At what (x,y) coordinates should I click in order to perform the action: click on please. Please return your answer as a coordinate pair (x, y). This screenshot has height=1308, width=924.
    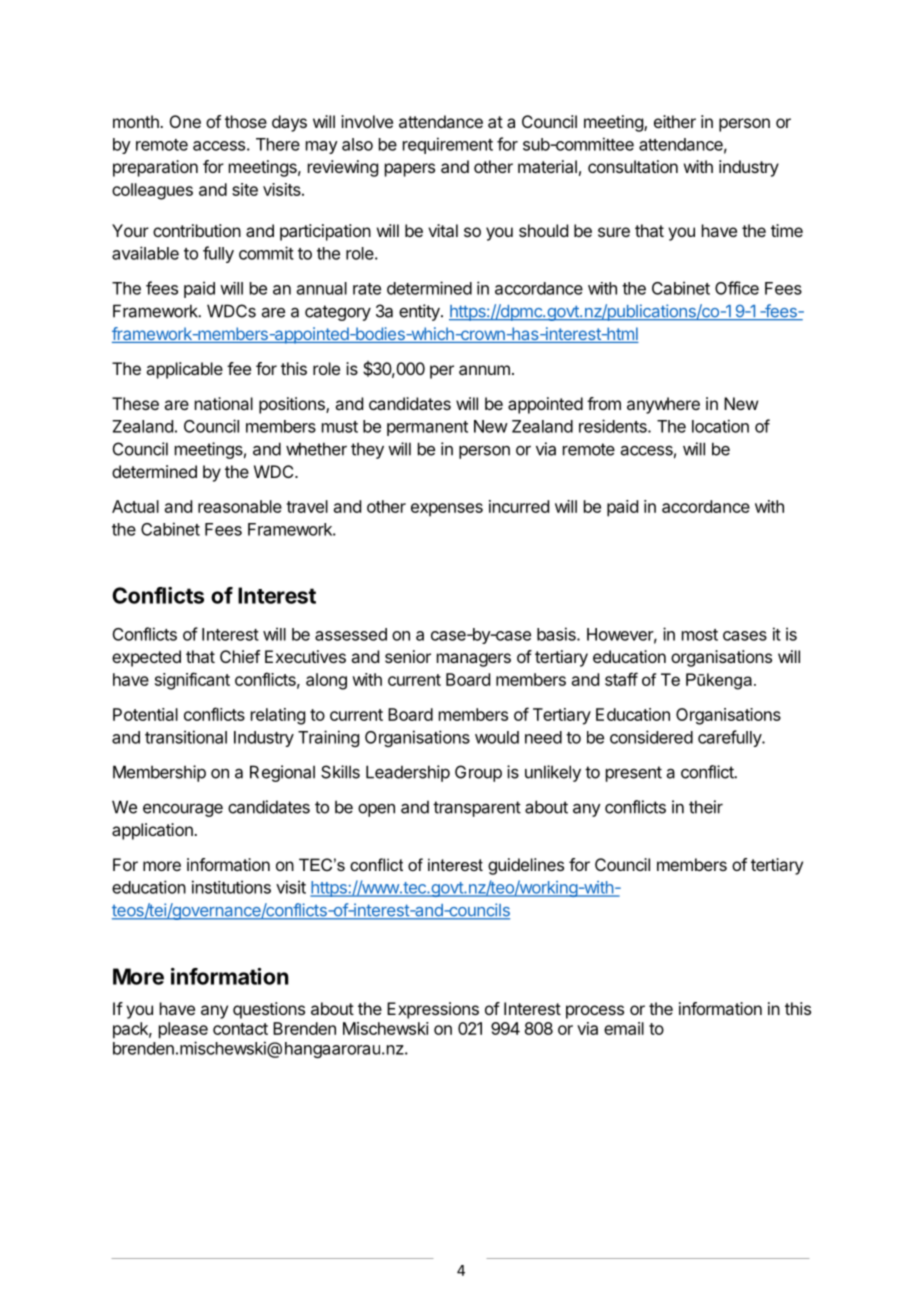
    Looking at the image, I should click on (183, 1030).
